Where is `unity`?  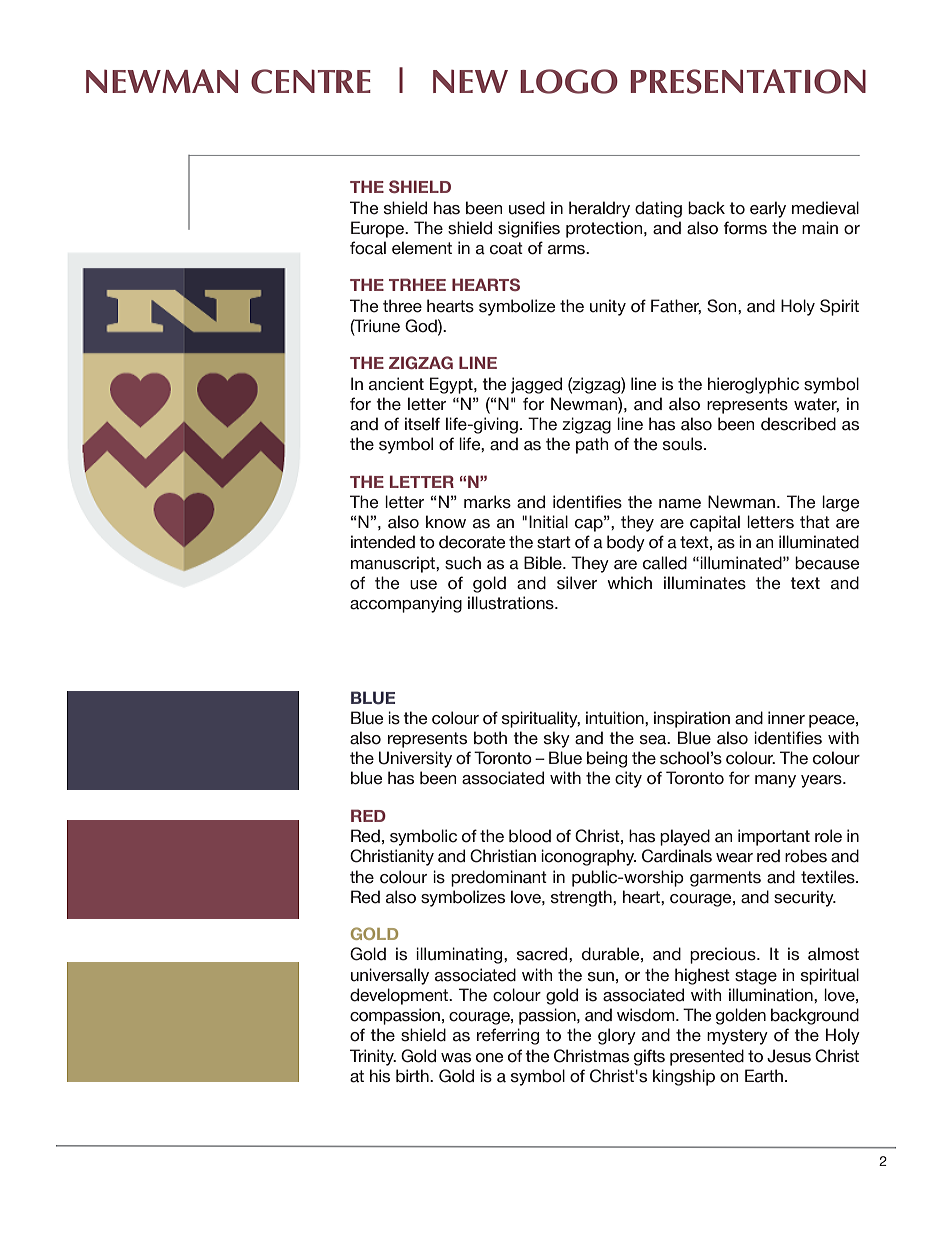 unity is located at coordinates (608, 307).
